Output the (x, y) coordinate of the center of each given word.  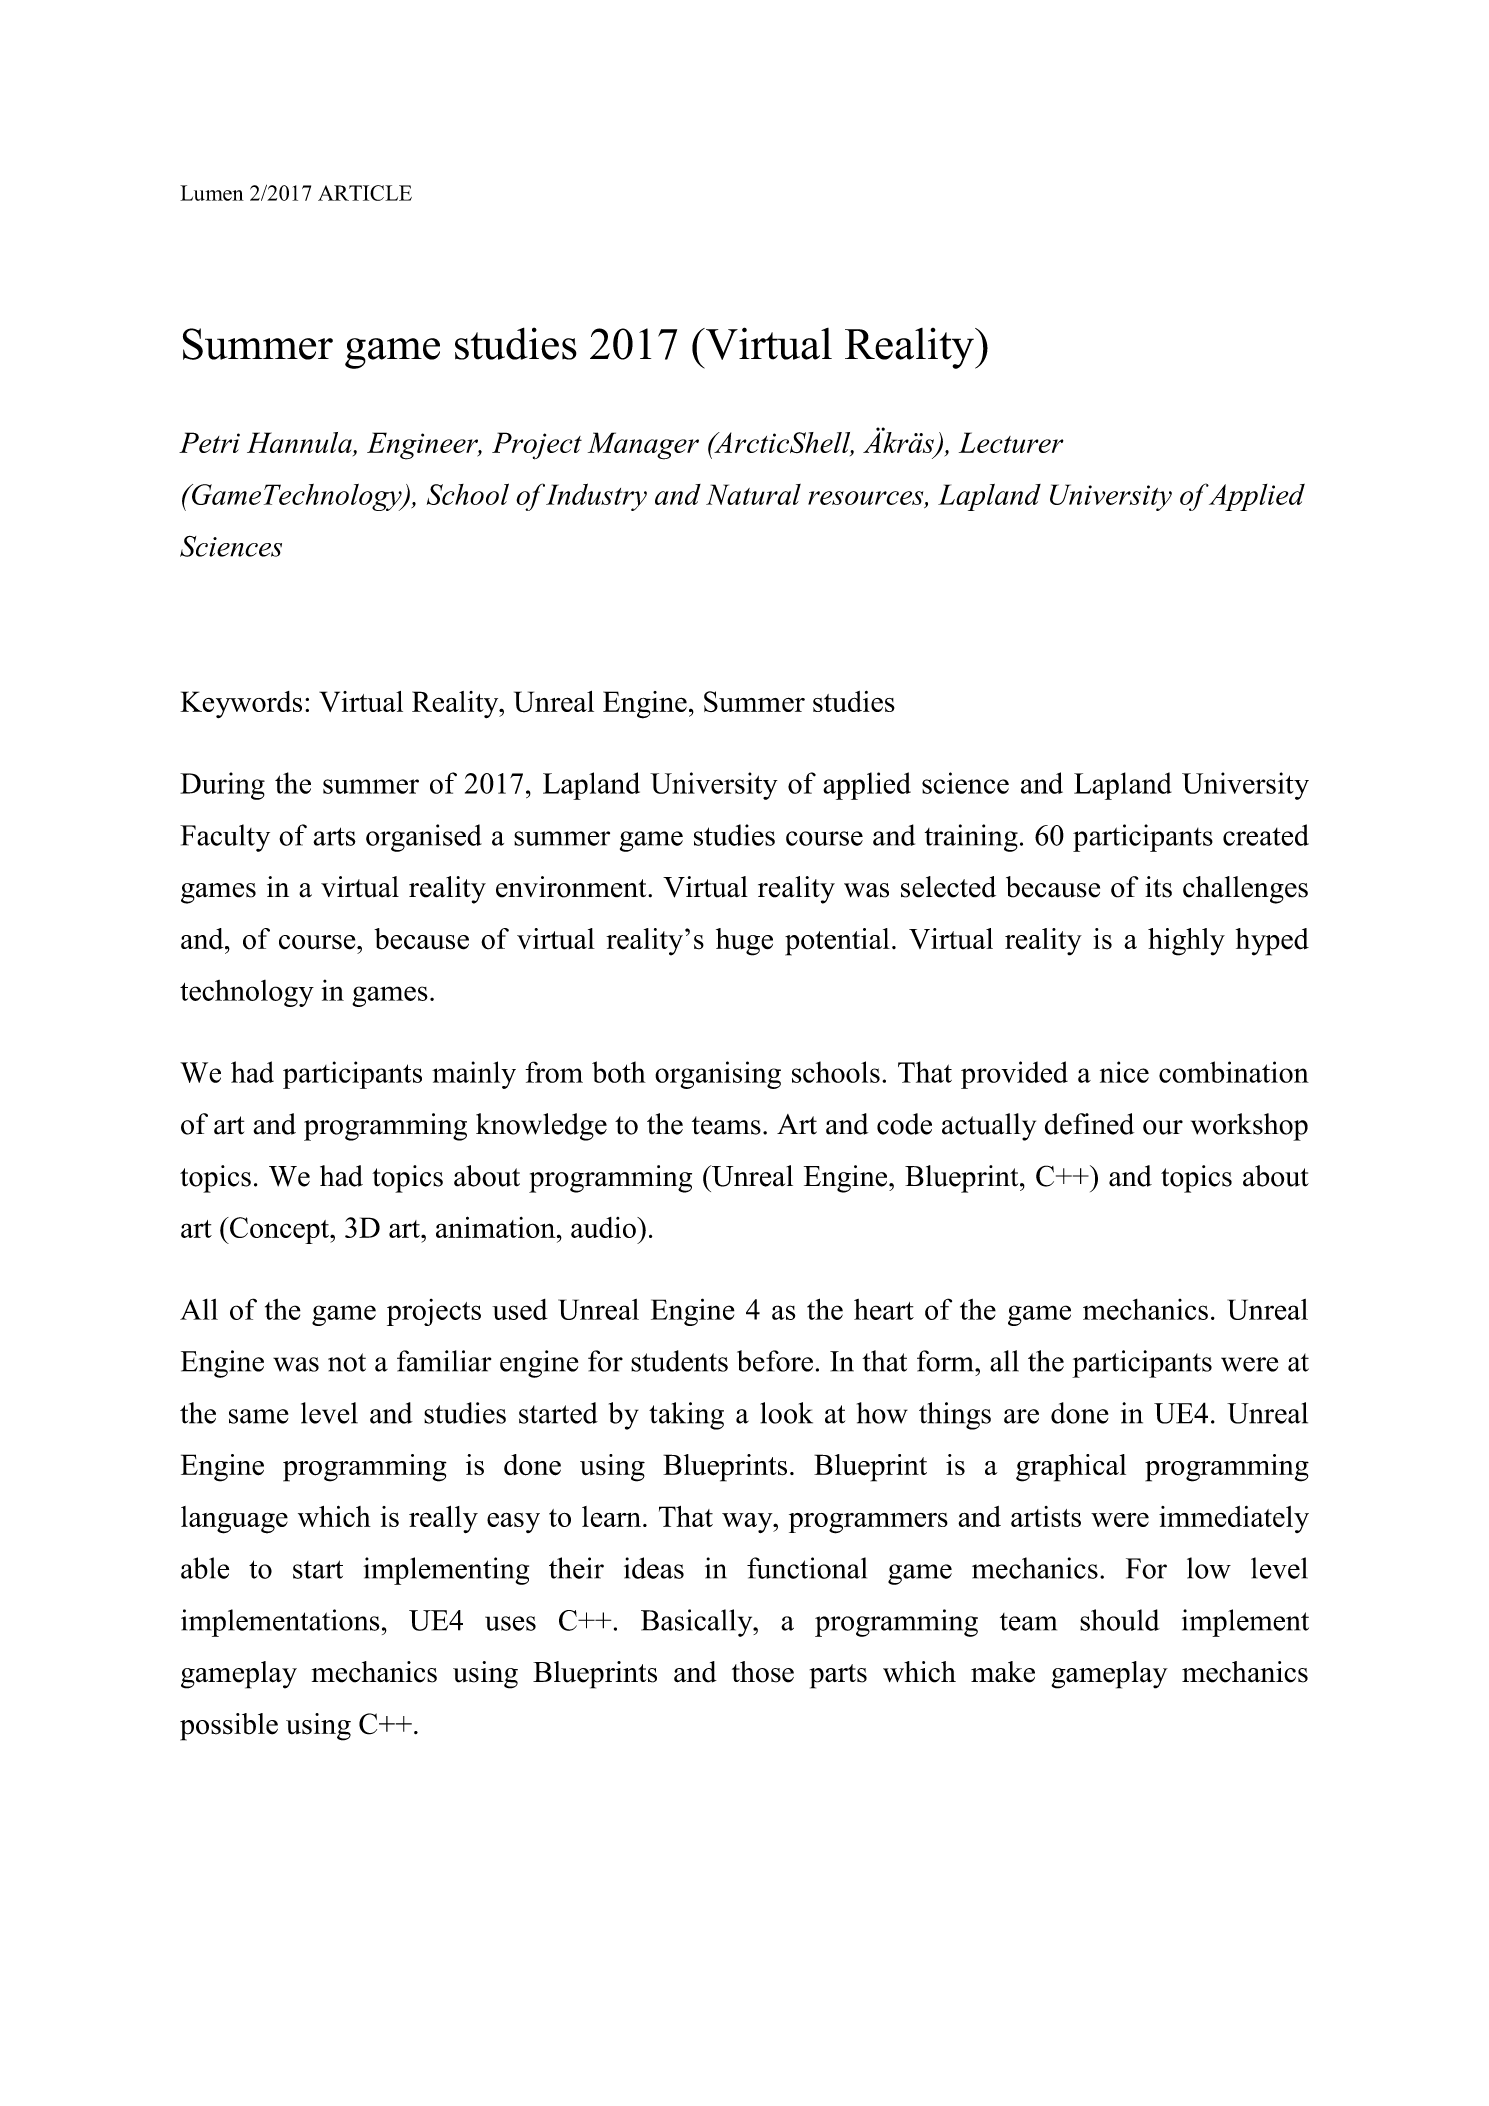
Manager (643, 446)
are (1021, 1416)
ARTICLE (365, 193)
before (775, 1361)
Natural (753, 494)
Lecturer (1011, 442)
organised (424, 838)
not (347, 1362)
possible (229, 1727)
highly (1186, 942)
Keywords (241, 704)
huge (744, 942)
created (1266, 835)
